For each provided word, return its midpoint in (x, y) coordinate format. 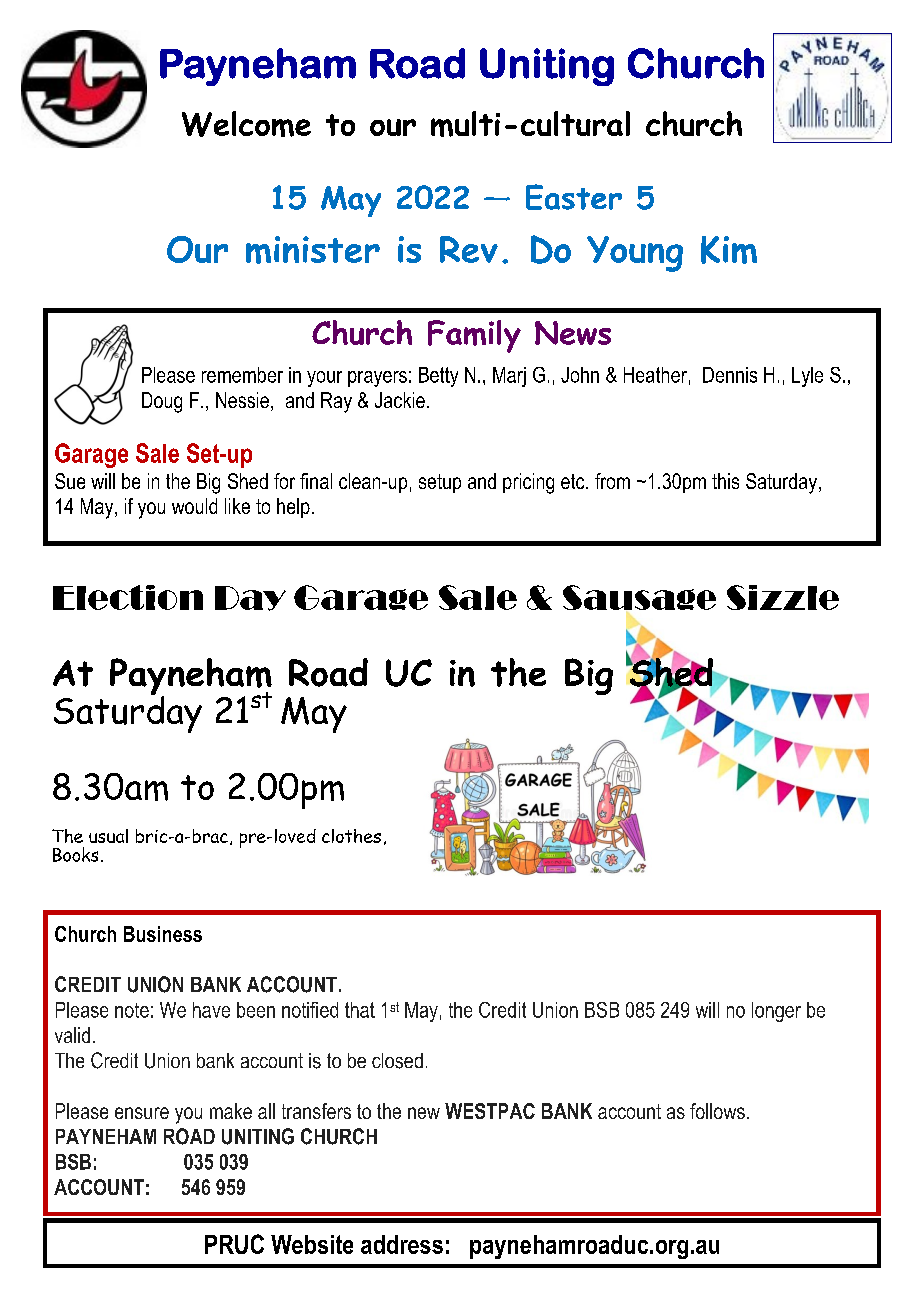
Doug (162, 402)
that (360, 1010)
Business (163, 934)
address (402, 1244)
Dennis (730, 375)
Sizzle (783, 597)
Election (128, 597)
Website (312, 1244)
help (293, 508)
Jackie (400, 400)
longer (776, 1012)
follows (717, 1111)
